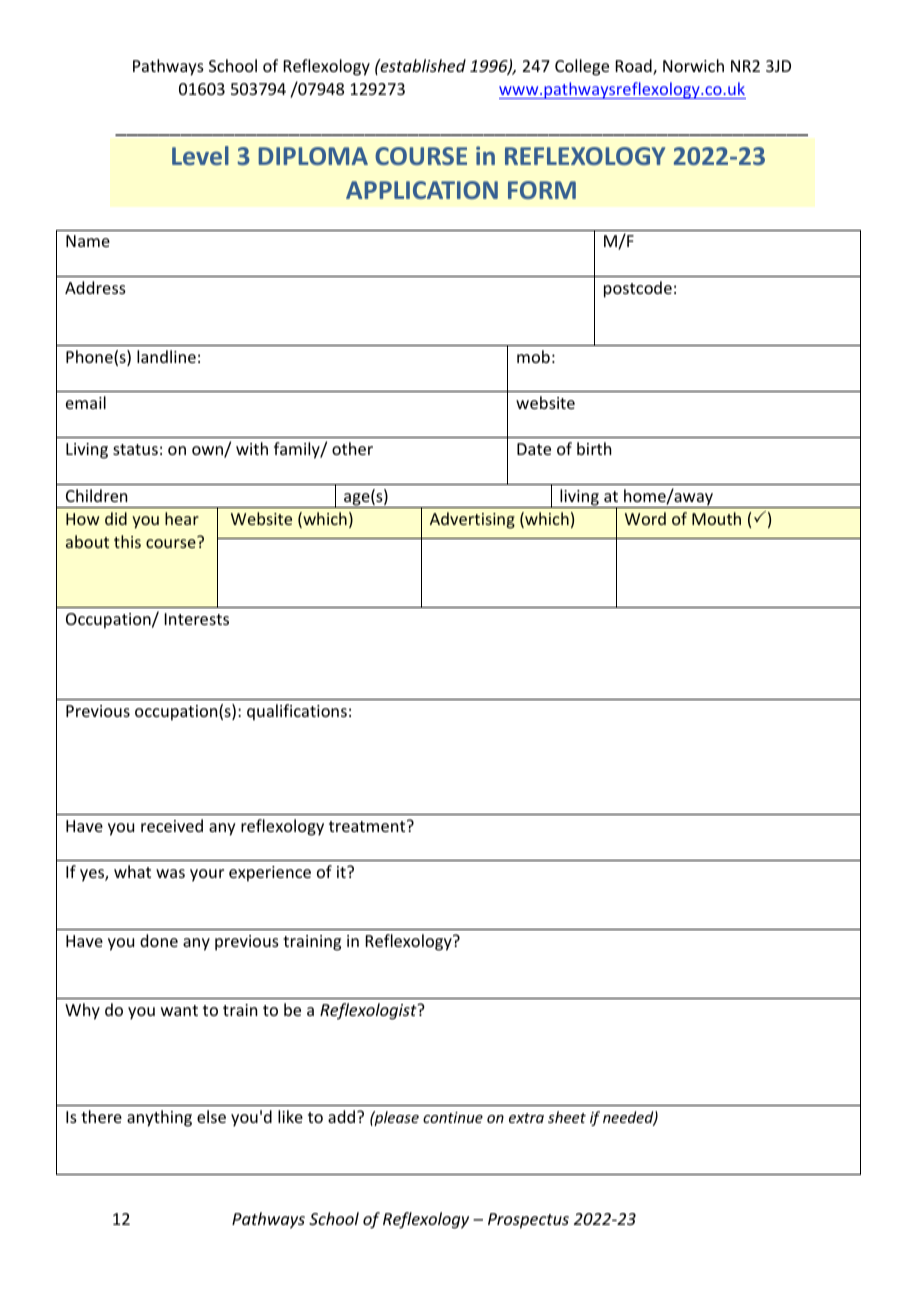  I want to click on anything, so click(159, 1118).
